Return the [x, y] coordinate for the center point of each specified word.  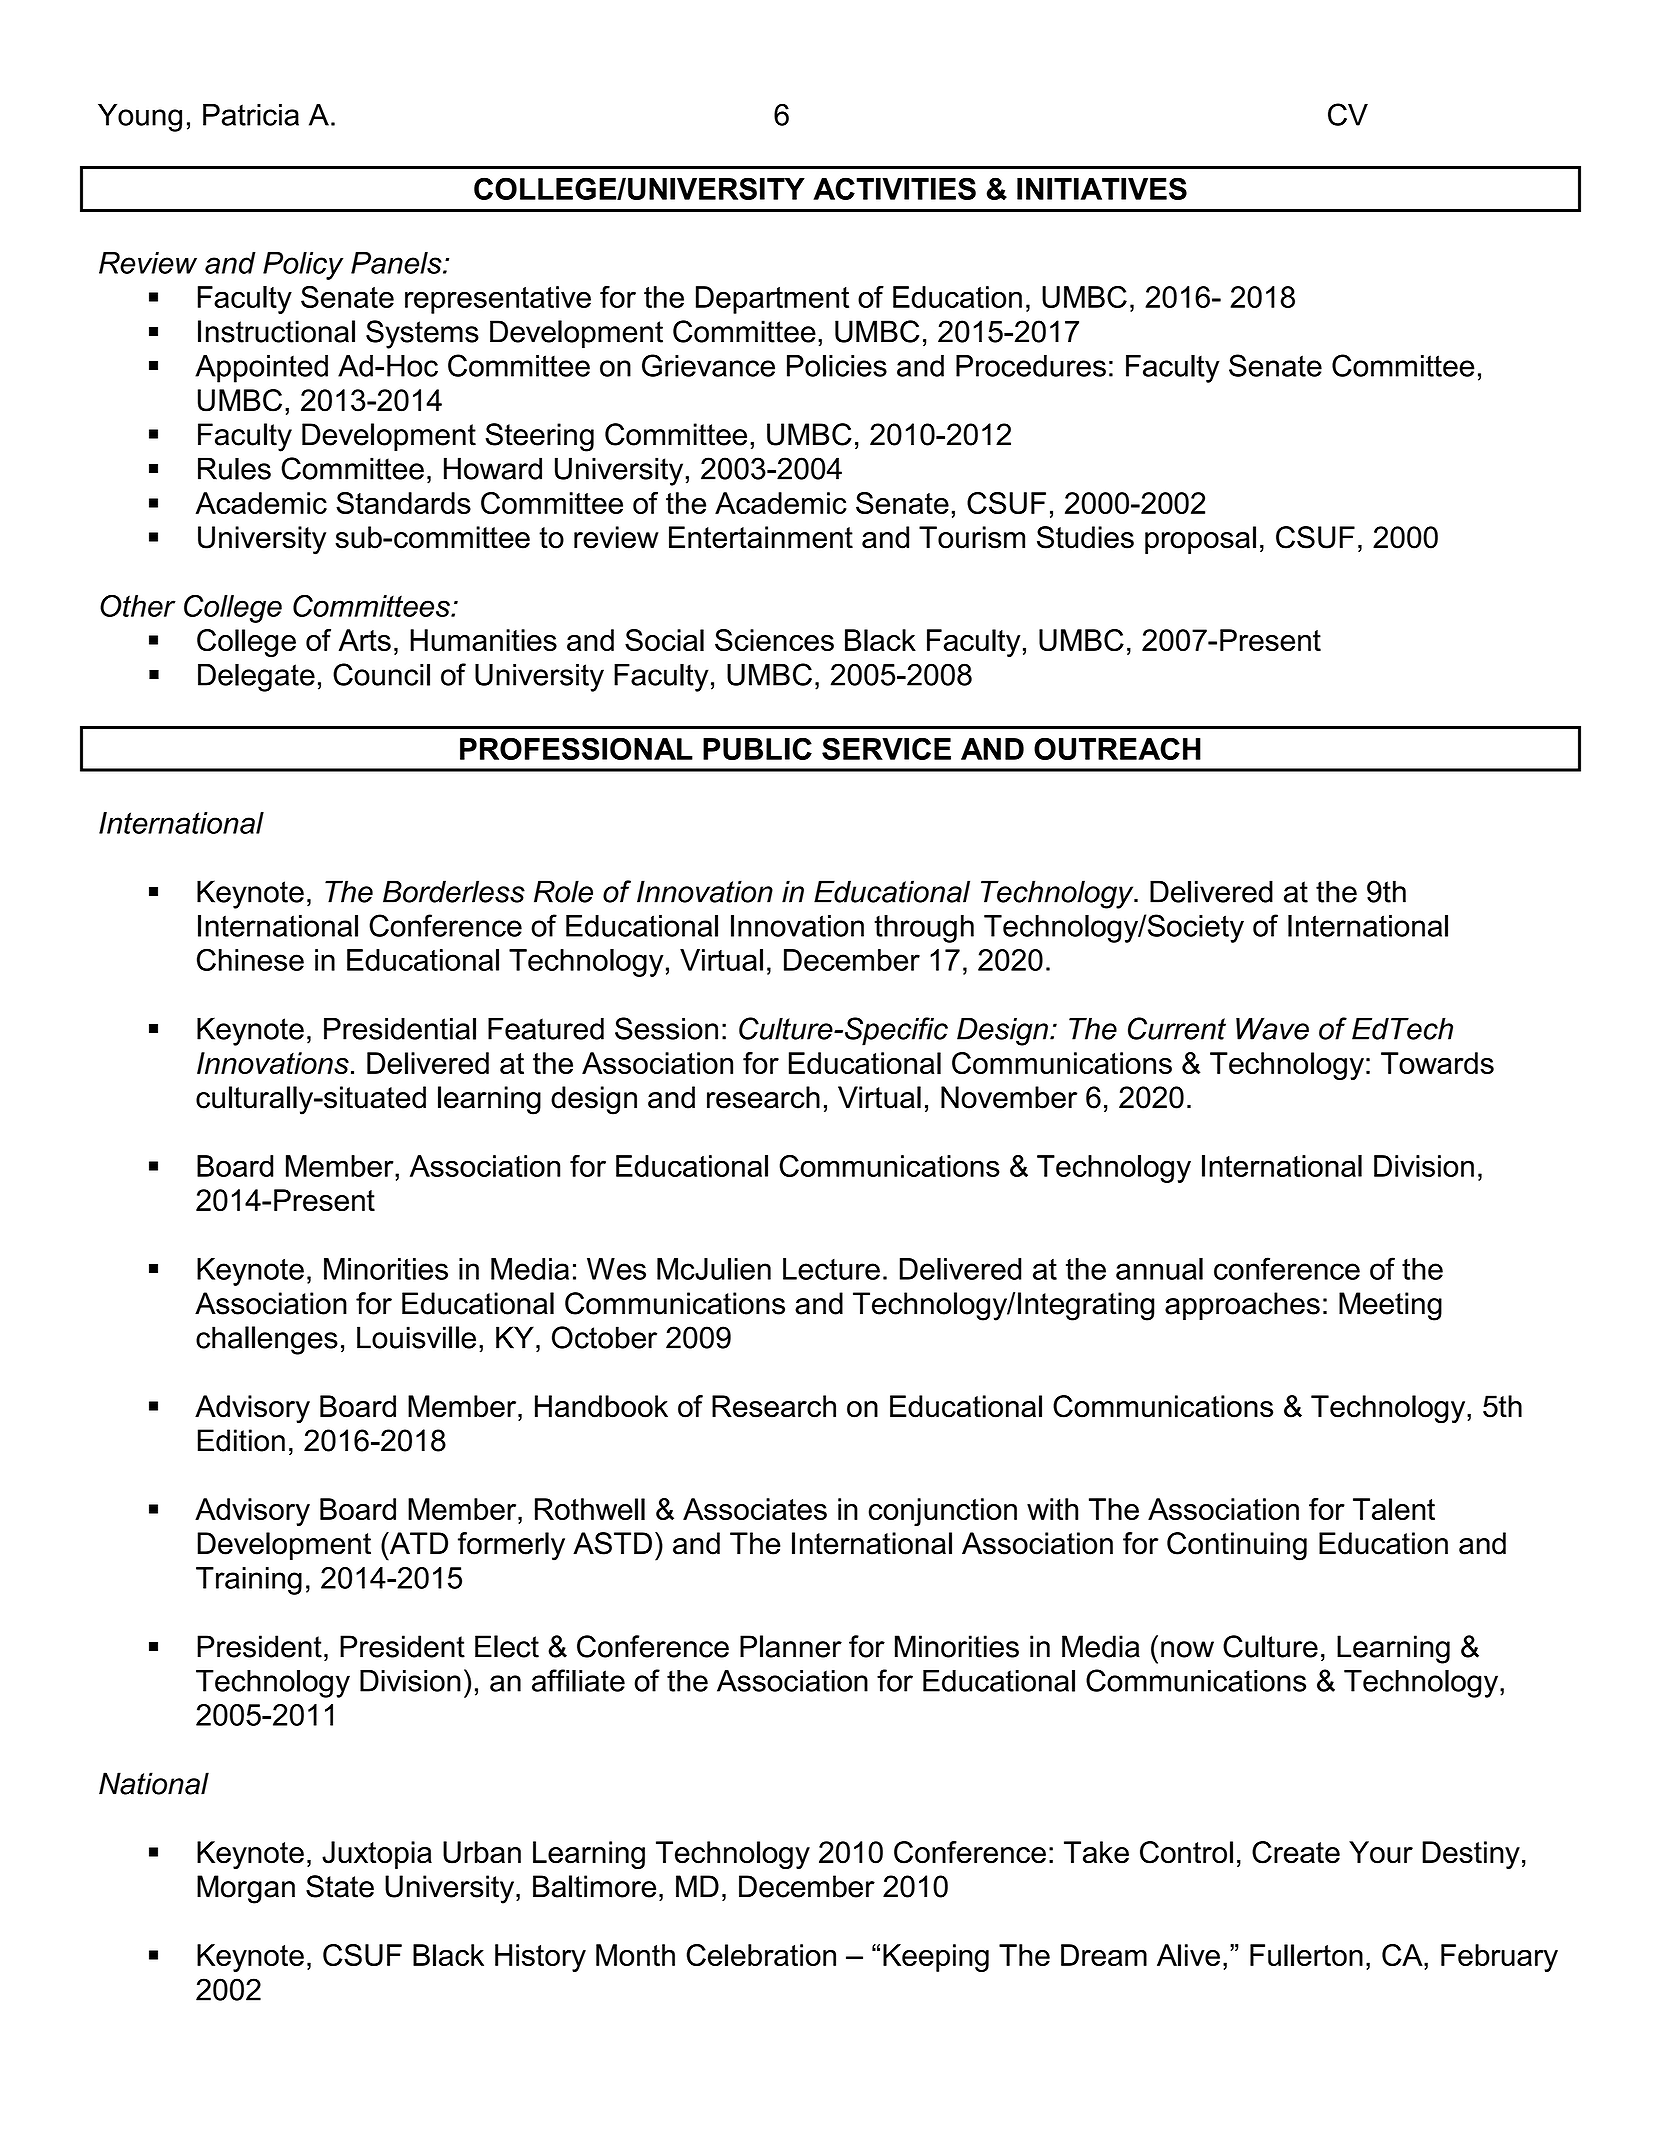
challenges [267, 1340]
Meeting [1390, 1306]
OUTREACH [1117, 748]
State [340, 1886]
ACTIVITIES [894, 188]
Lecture [831, 1269]
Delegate [256, 678]
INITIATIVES [1102, 188]
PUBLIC [757, 748]
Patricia [251, 115]
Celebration [761, 1955]
